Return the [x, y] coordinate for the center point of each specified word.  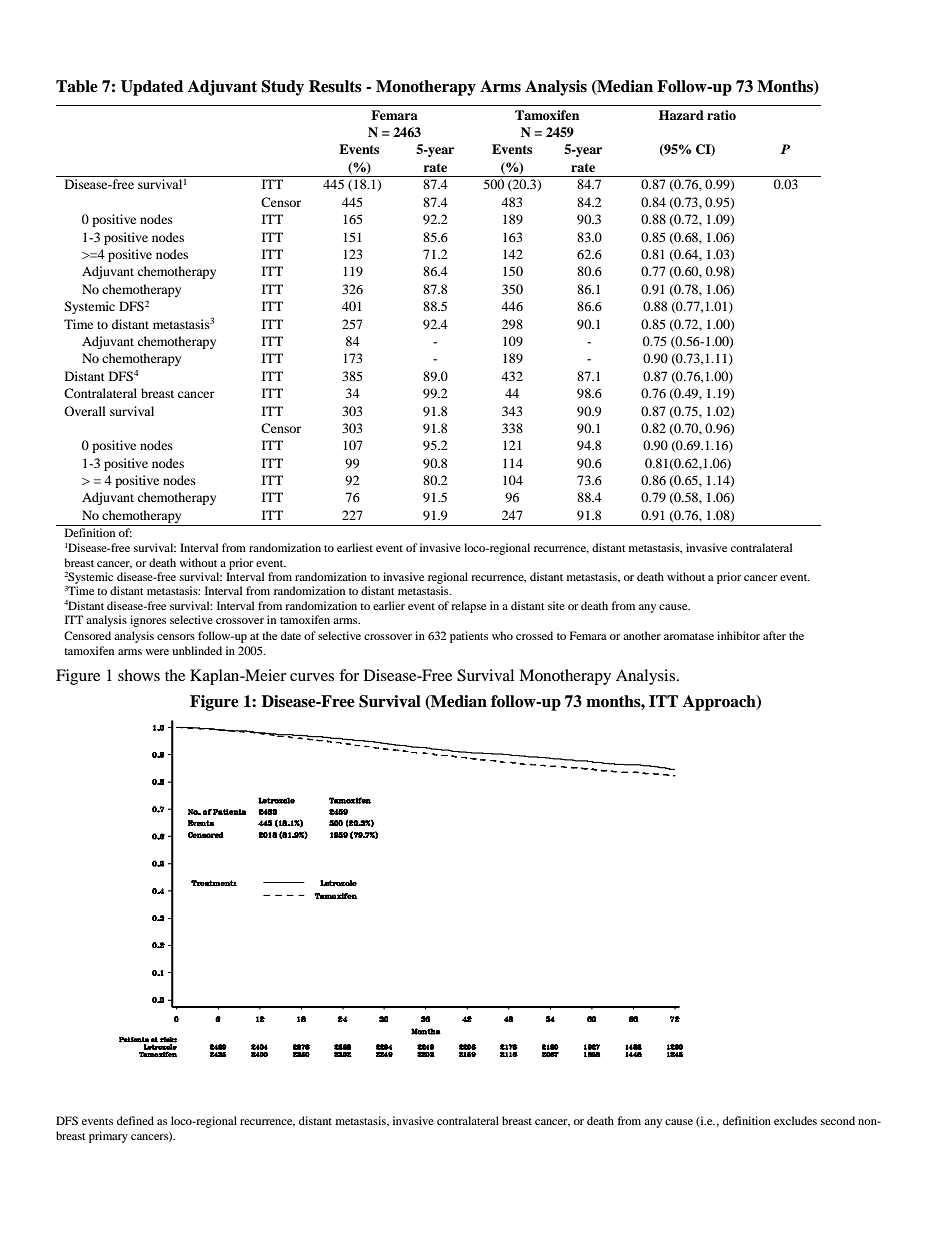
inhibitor [738, 635]
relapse [468, 607]
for [349, 675]
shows [139, 675]
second [838, 1120]
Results [335, 86]
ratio [721, 115]
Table [77, 86]
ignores [148, 621]
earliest [355, 547]
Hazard [681, 115]
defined [135, 1120]
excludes [795, 1120]
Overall [85, 411]
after [774, 635]
